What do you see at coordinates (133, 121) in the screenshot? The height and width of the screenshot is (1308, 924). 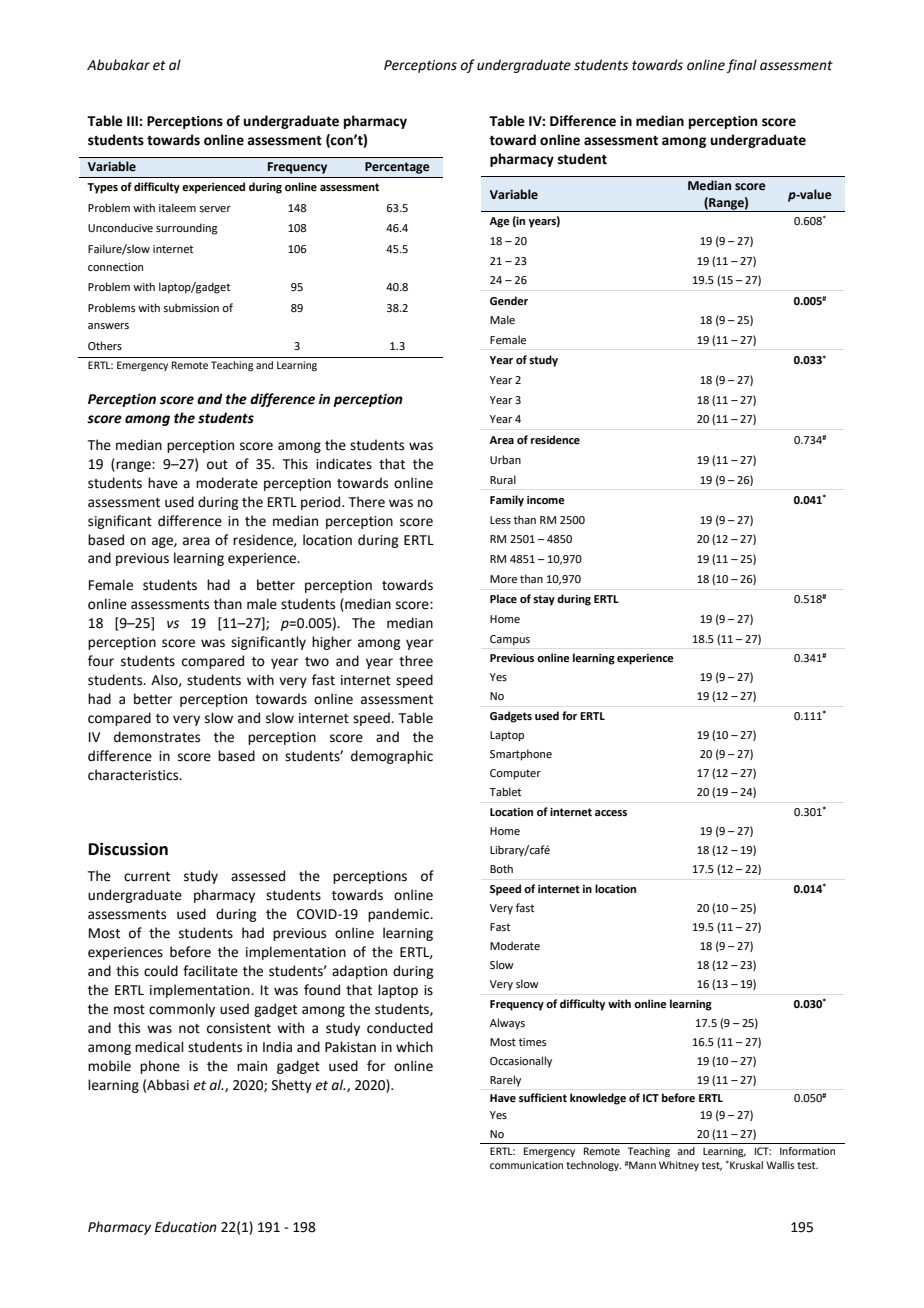 I see `III` at bounding box center [133, 121].
